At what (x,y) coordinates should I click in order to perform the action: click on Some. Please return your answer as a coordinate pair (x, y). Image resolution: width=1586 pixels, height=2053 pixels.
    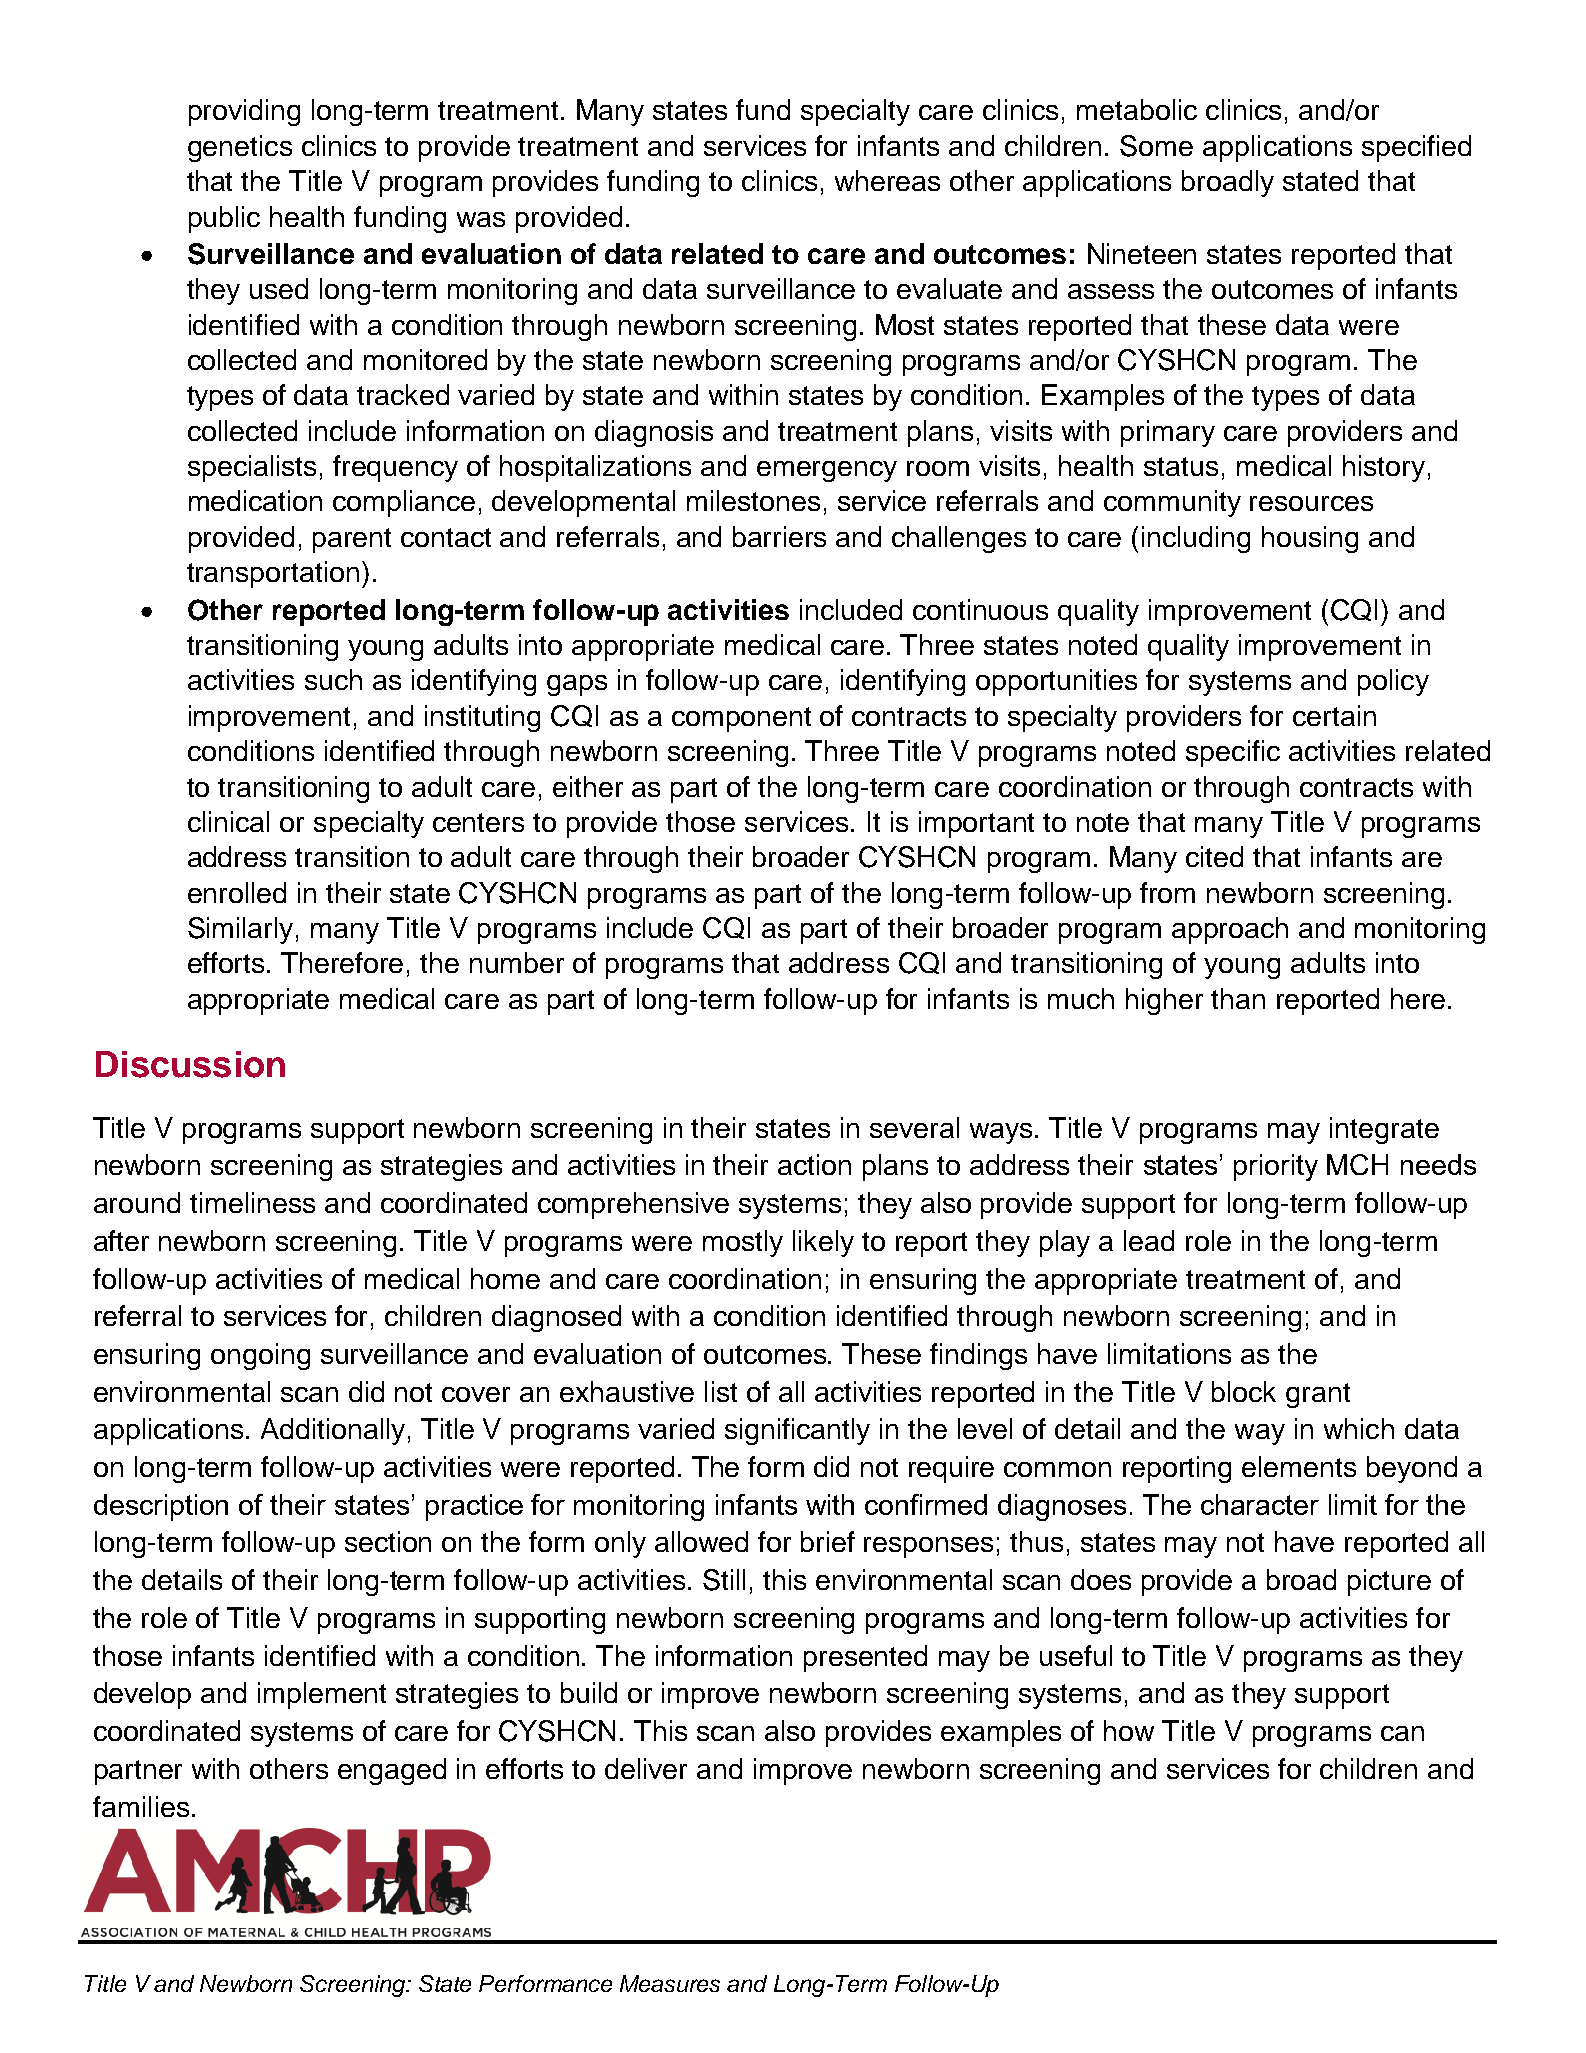
    Looking at the image, I should click on (1156, 146).
